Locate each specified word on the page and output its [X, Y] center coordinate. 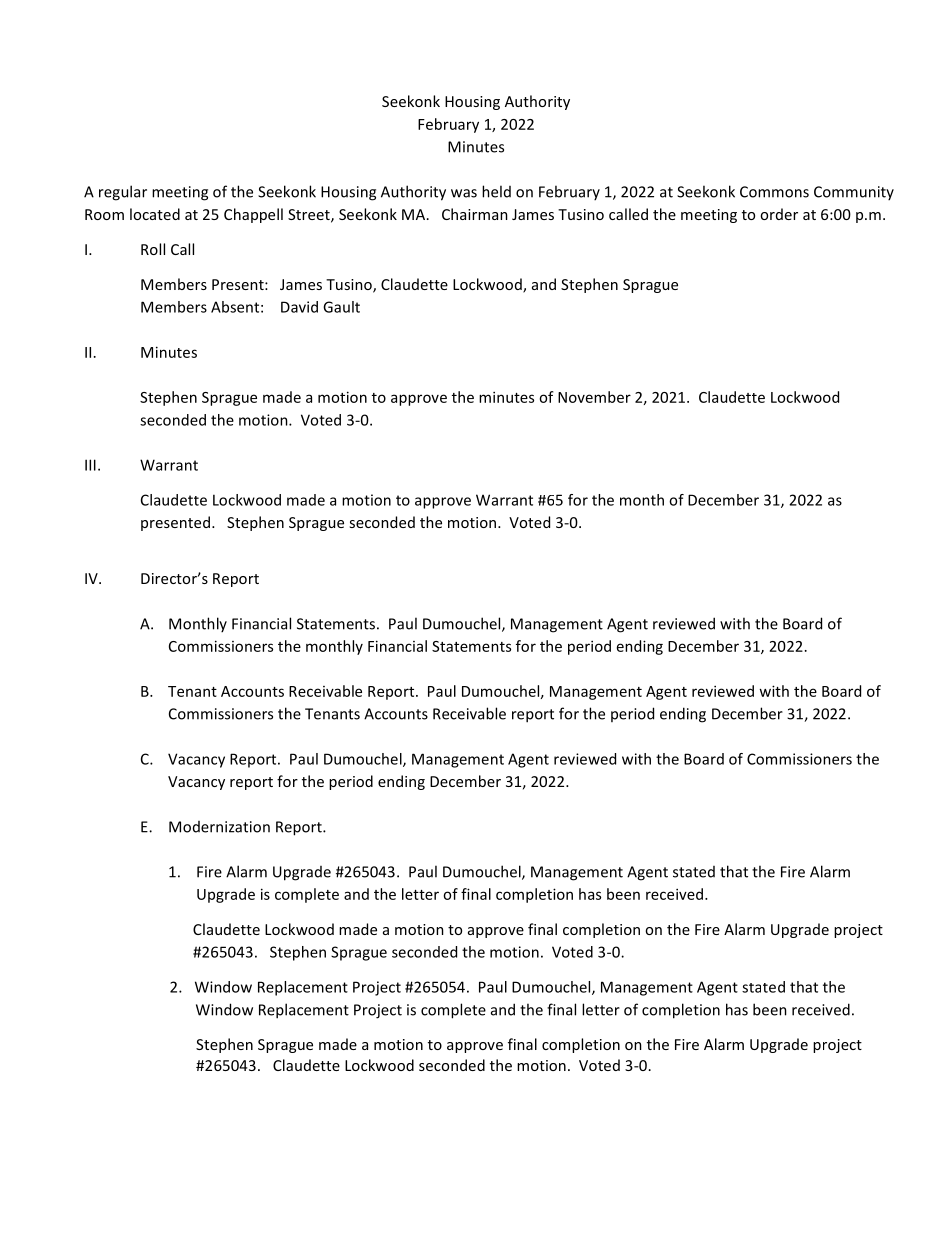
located [155, 214]
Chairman [475, 214]
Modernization [219, 827]
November [594, 397]
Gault [341, 307]
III [90, 465]
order [779, 214]
